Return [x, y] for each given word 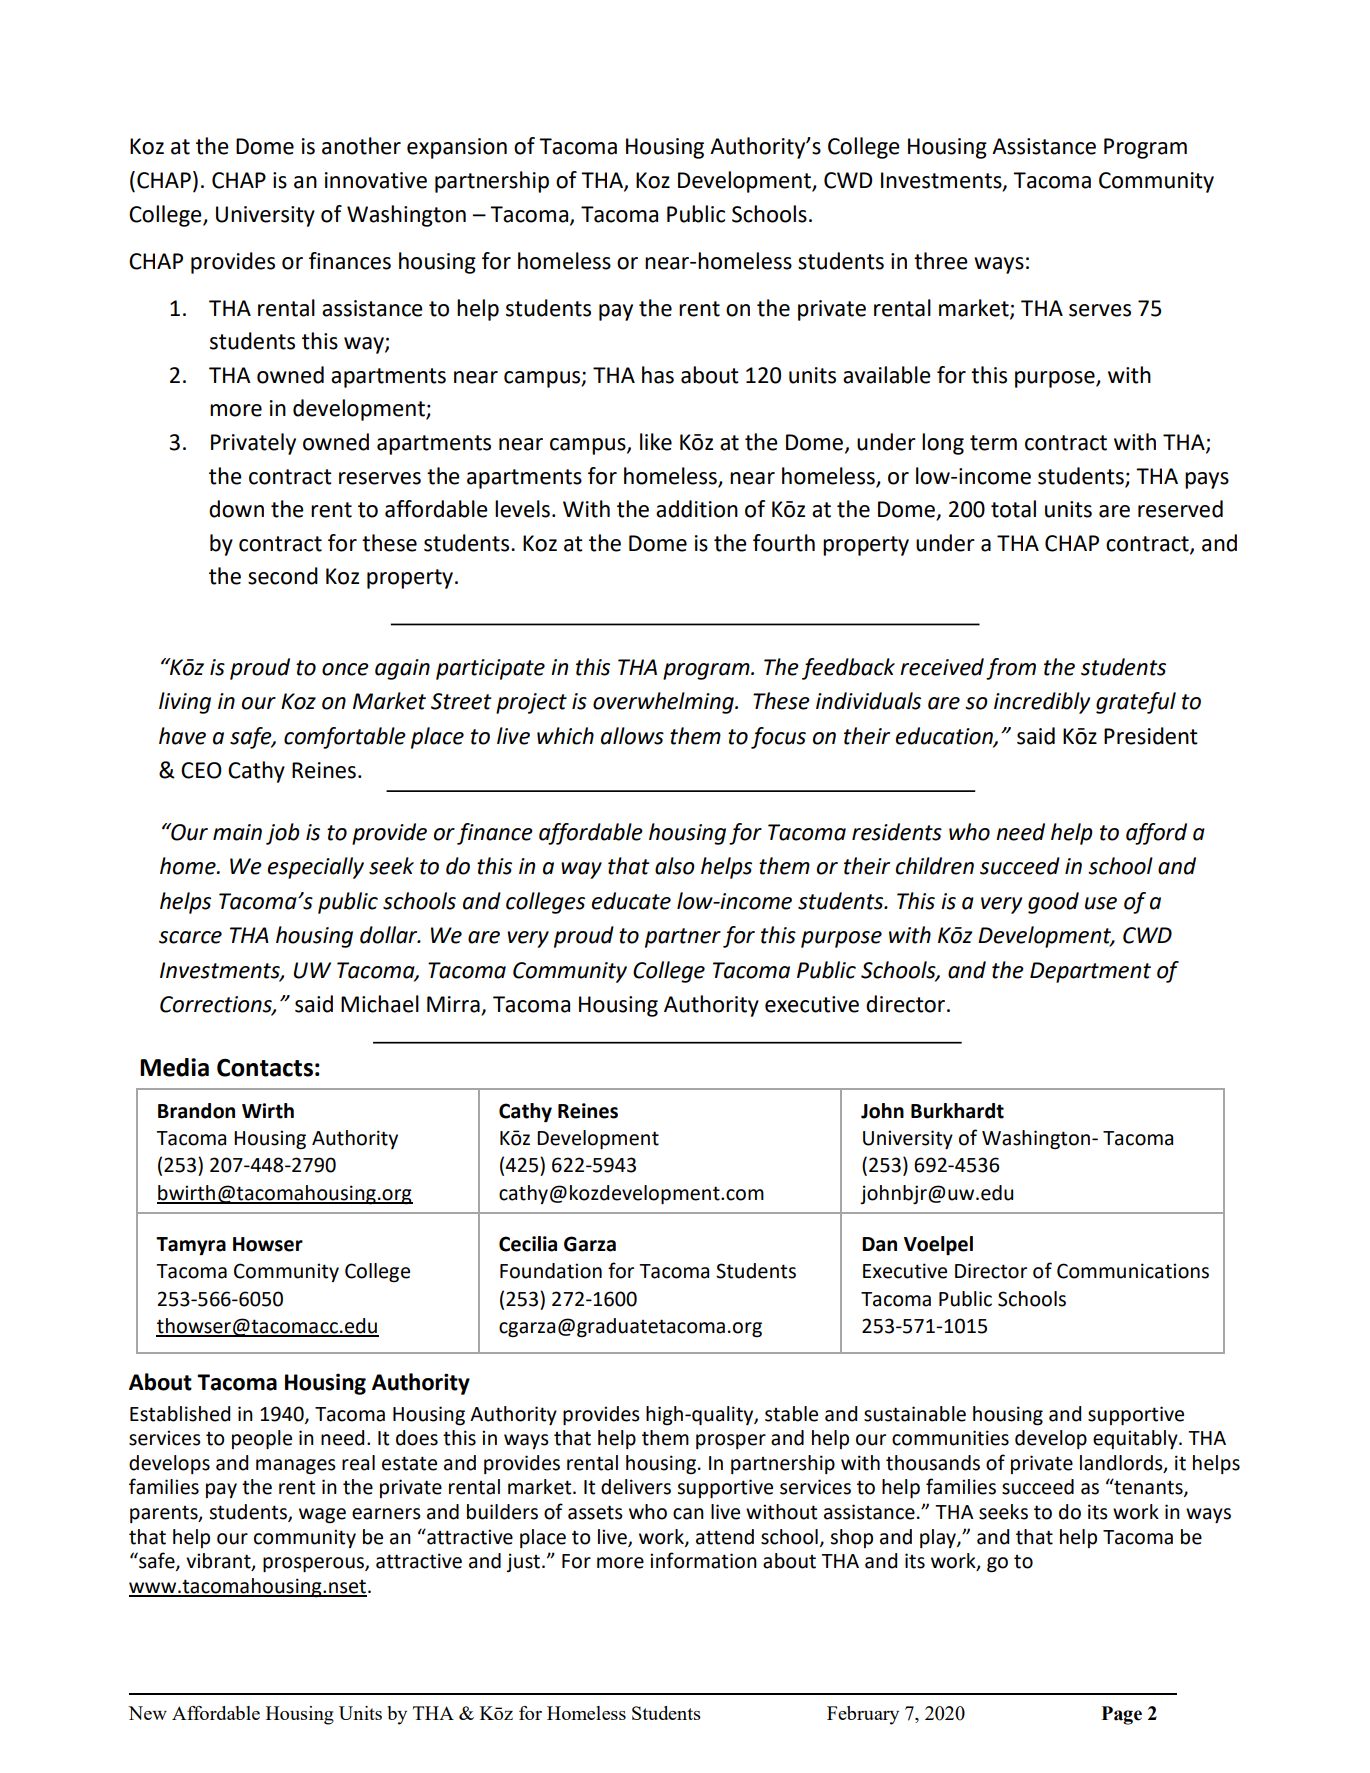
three [941, 261]
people [262, 1439]
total [1013, 509]
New [147, 1713]
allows [632, 736]
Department [1090, 972]
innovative [376, 180]
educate [631, 901]
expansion [457, 148]
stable [791, 1414]
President [1151, 736]
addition [697, 509]
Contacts [265, 1068]
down [236, 509]
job [283, 834]
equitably [1136, 1439]
